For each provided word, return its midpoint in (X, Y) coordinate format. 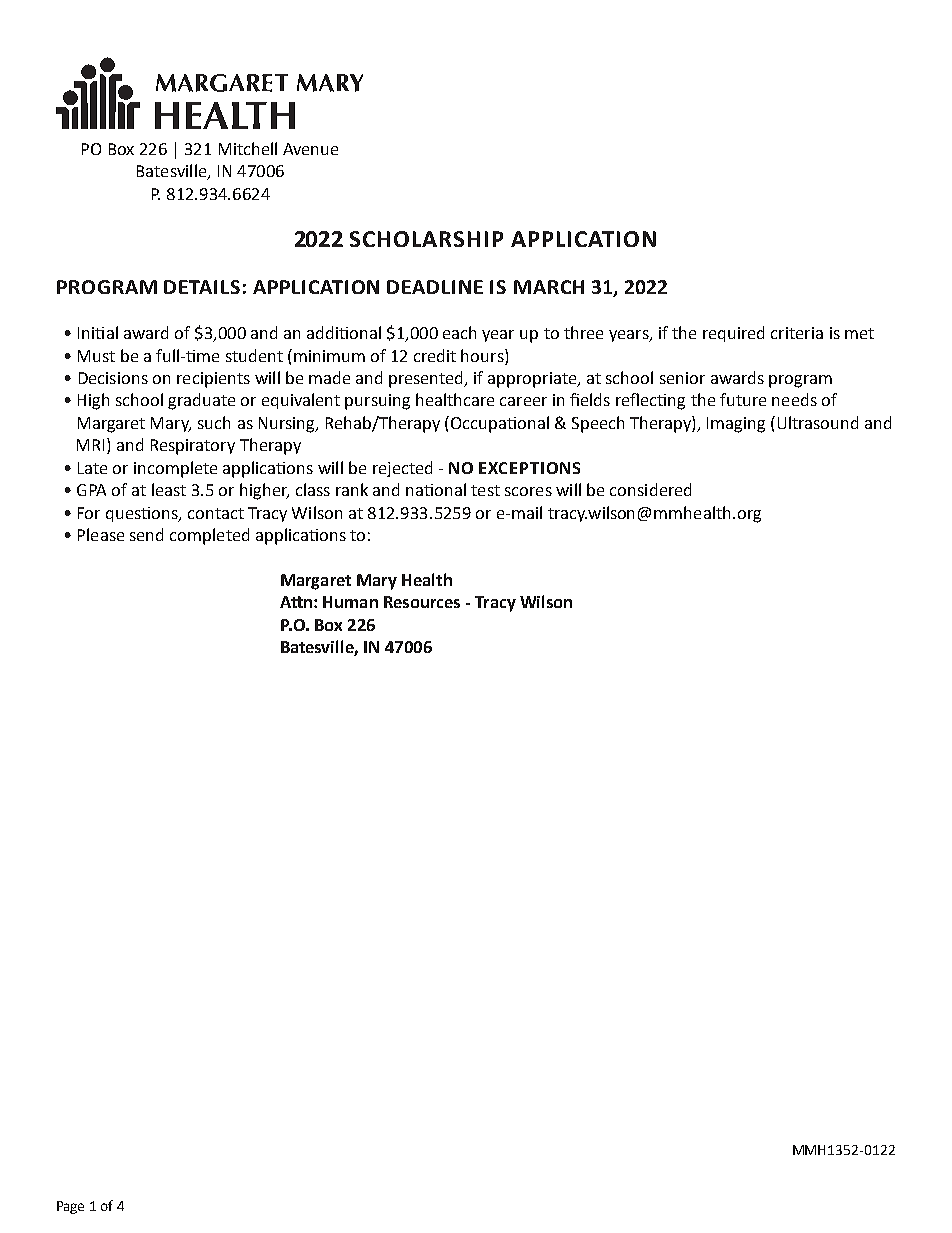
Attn (296, 602)
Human (350, 602)
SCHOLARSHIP (426, 239)
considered (650, 489)
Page (70, 1207)
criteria (797, 333)
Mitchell (248, 148)
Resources (422, 602)
